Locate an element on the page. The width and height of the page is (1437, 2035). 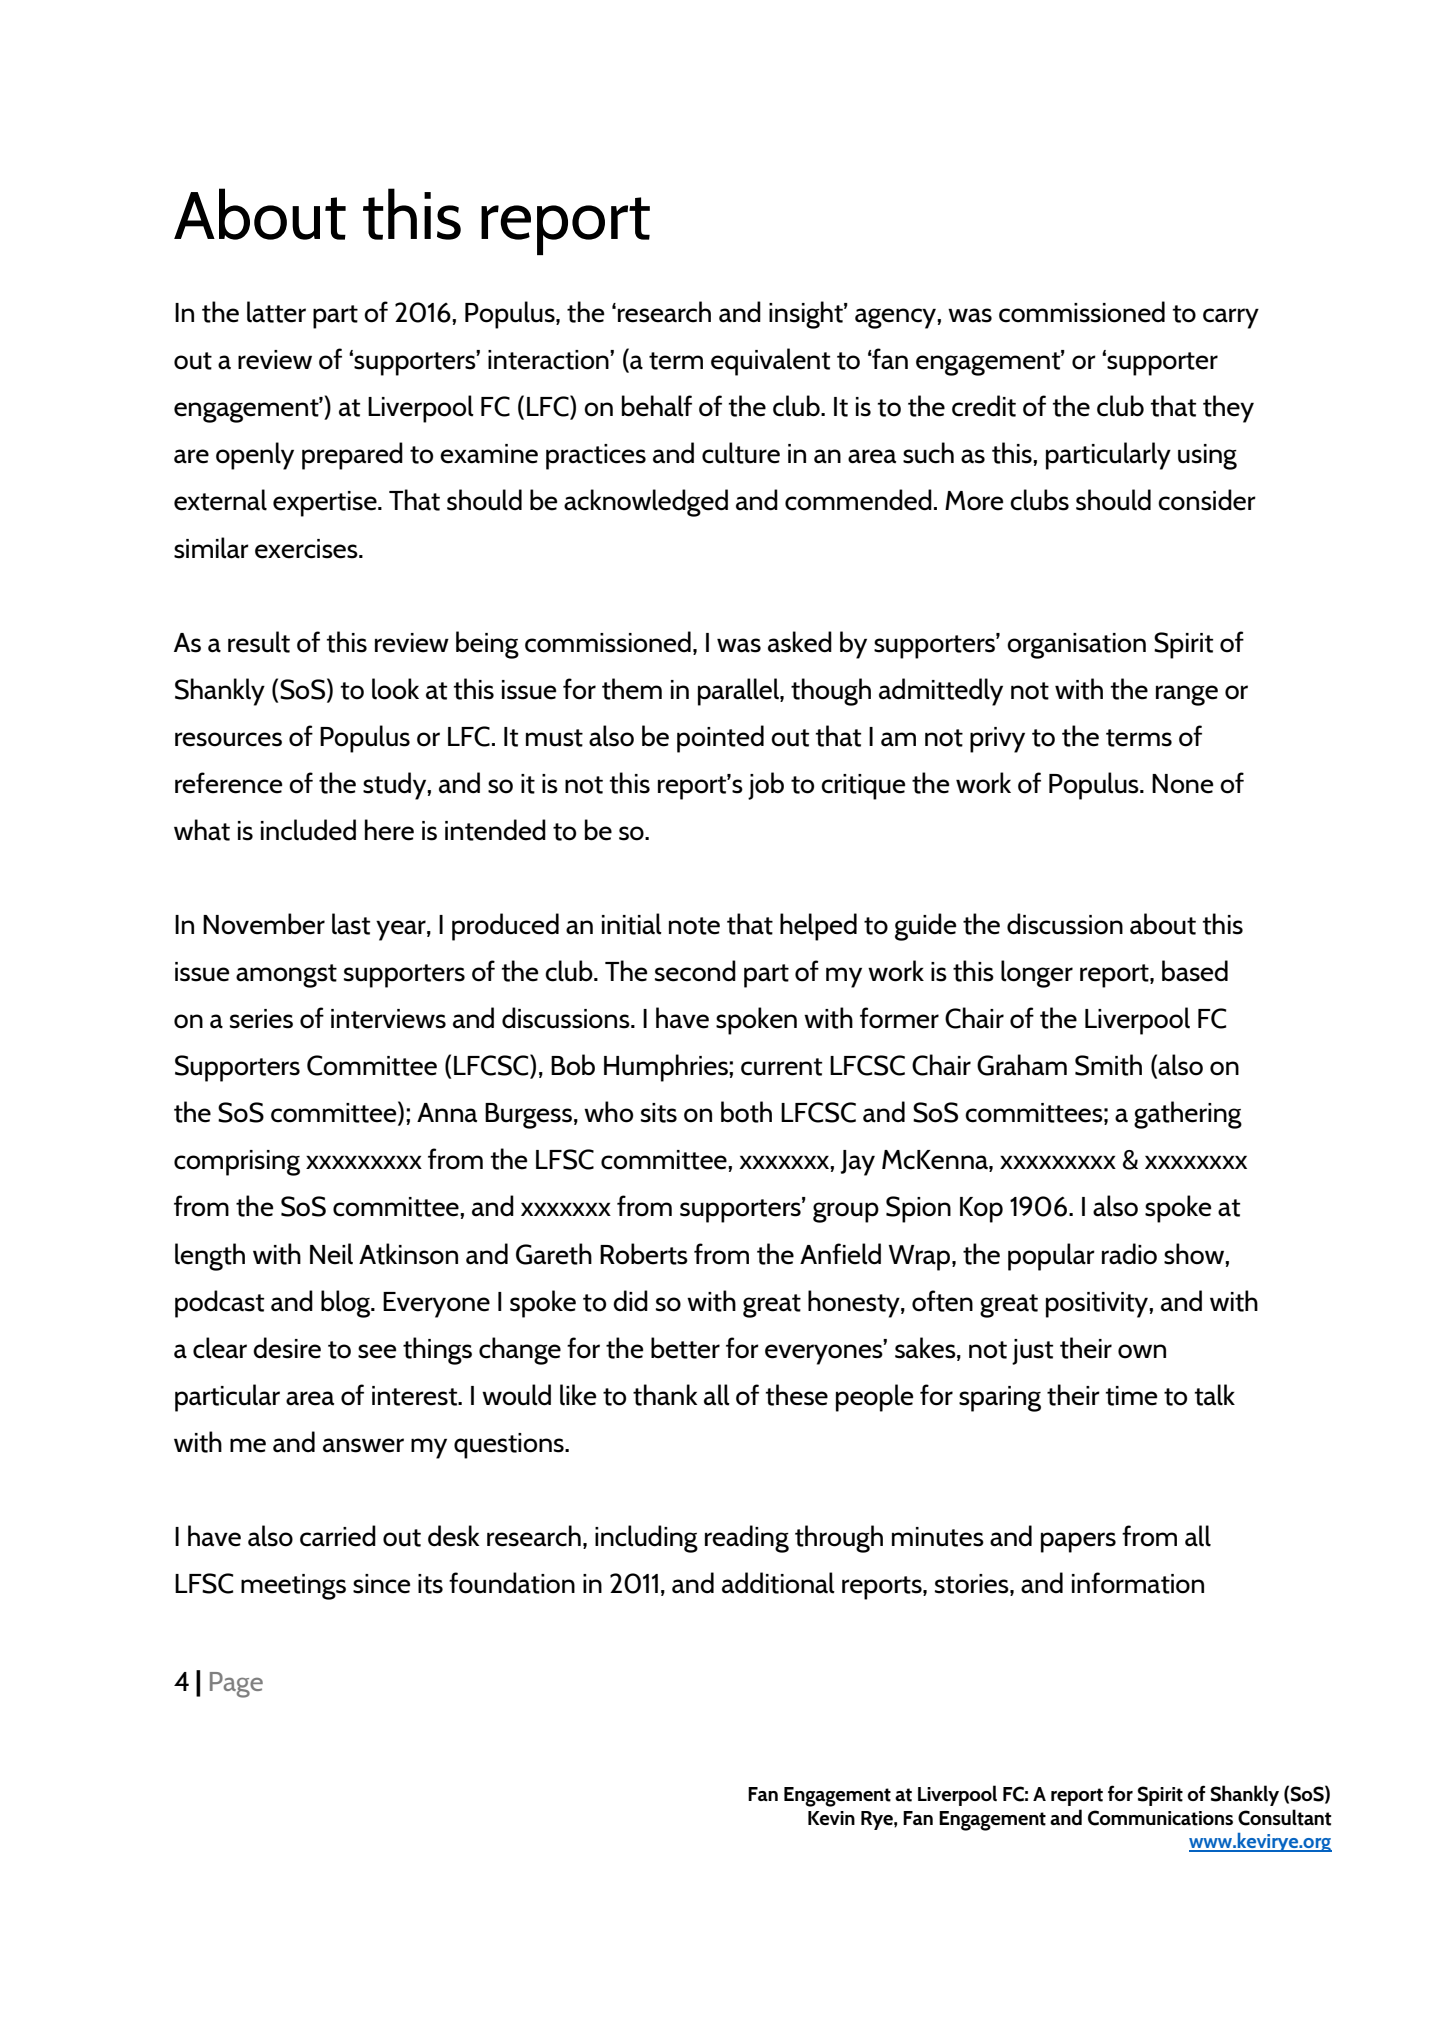
Smith is located at coordinates (1108, 1065).
